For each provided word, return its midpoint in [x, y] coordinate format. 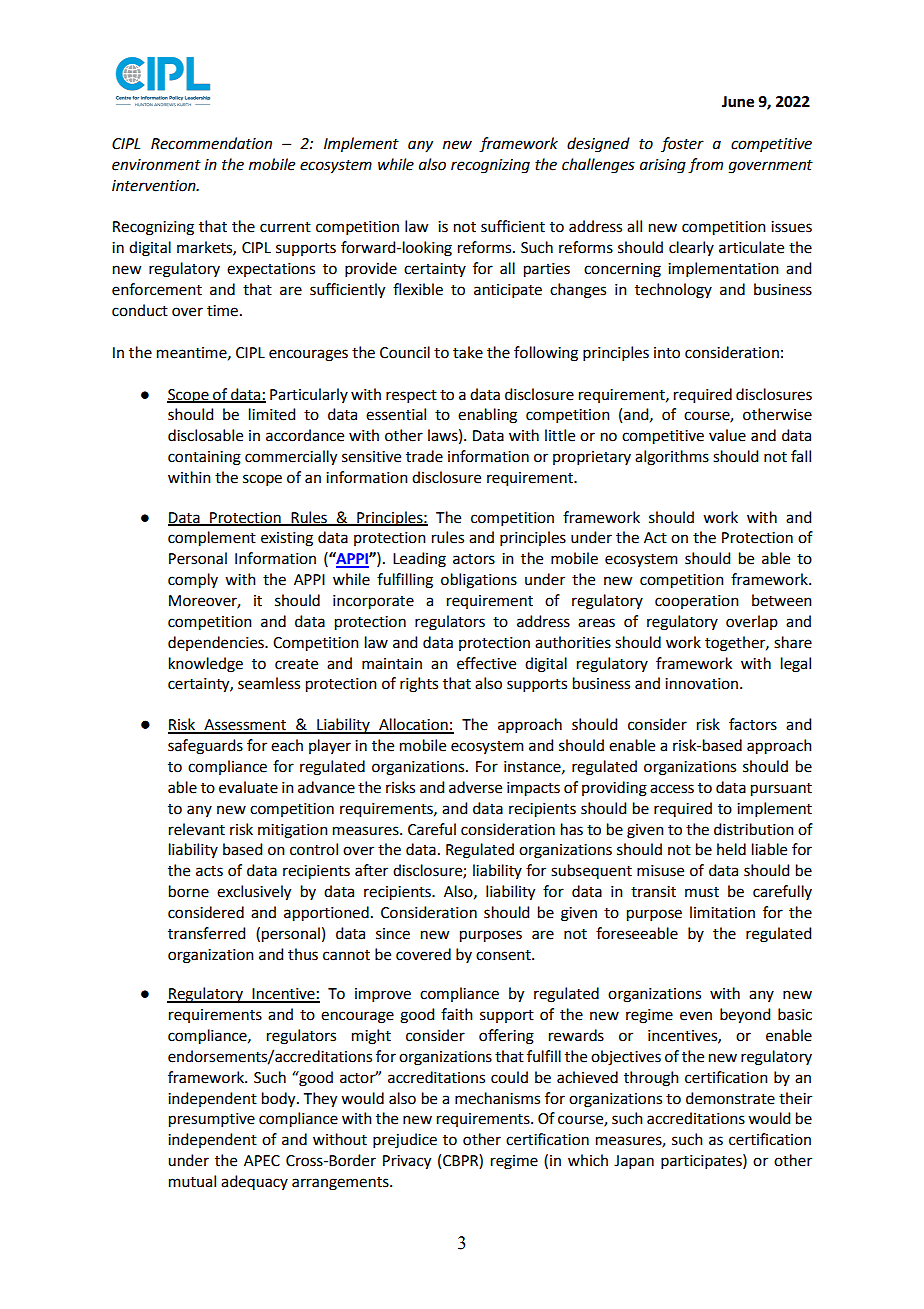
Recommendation [211, 143]
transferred [206, 933]
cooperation [697, 602]
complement [212, 539]
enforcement [157, 289]
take [468, 352]
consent [504, 955]
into [667, 353]
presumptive [212, 1120]
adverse [475, 787]
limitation [722, 912]
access [672, 789]
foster [682, 144]
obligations [479, 581]
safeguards [205, 747]
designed [598, 145]
